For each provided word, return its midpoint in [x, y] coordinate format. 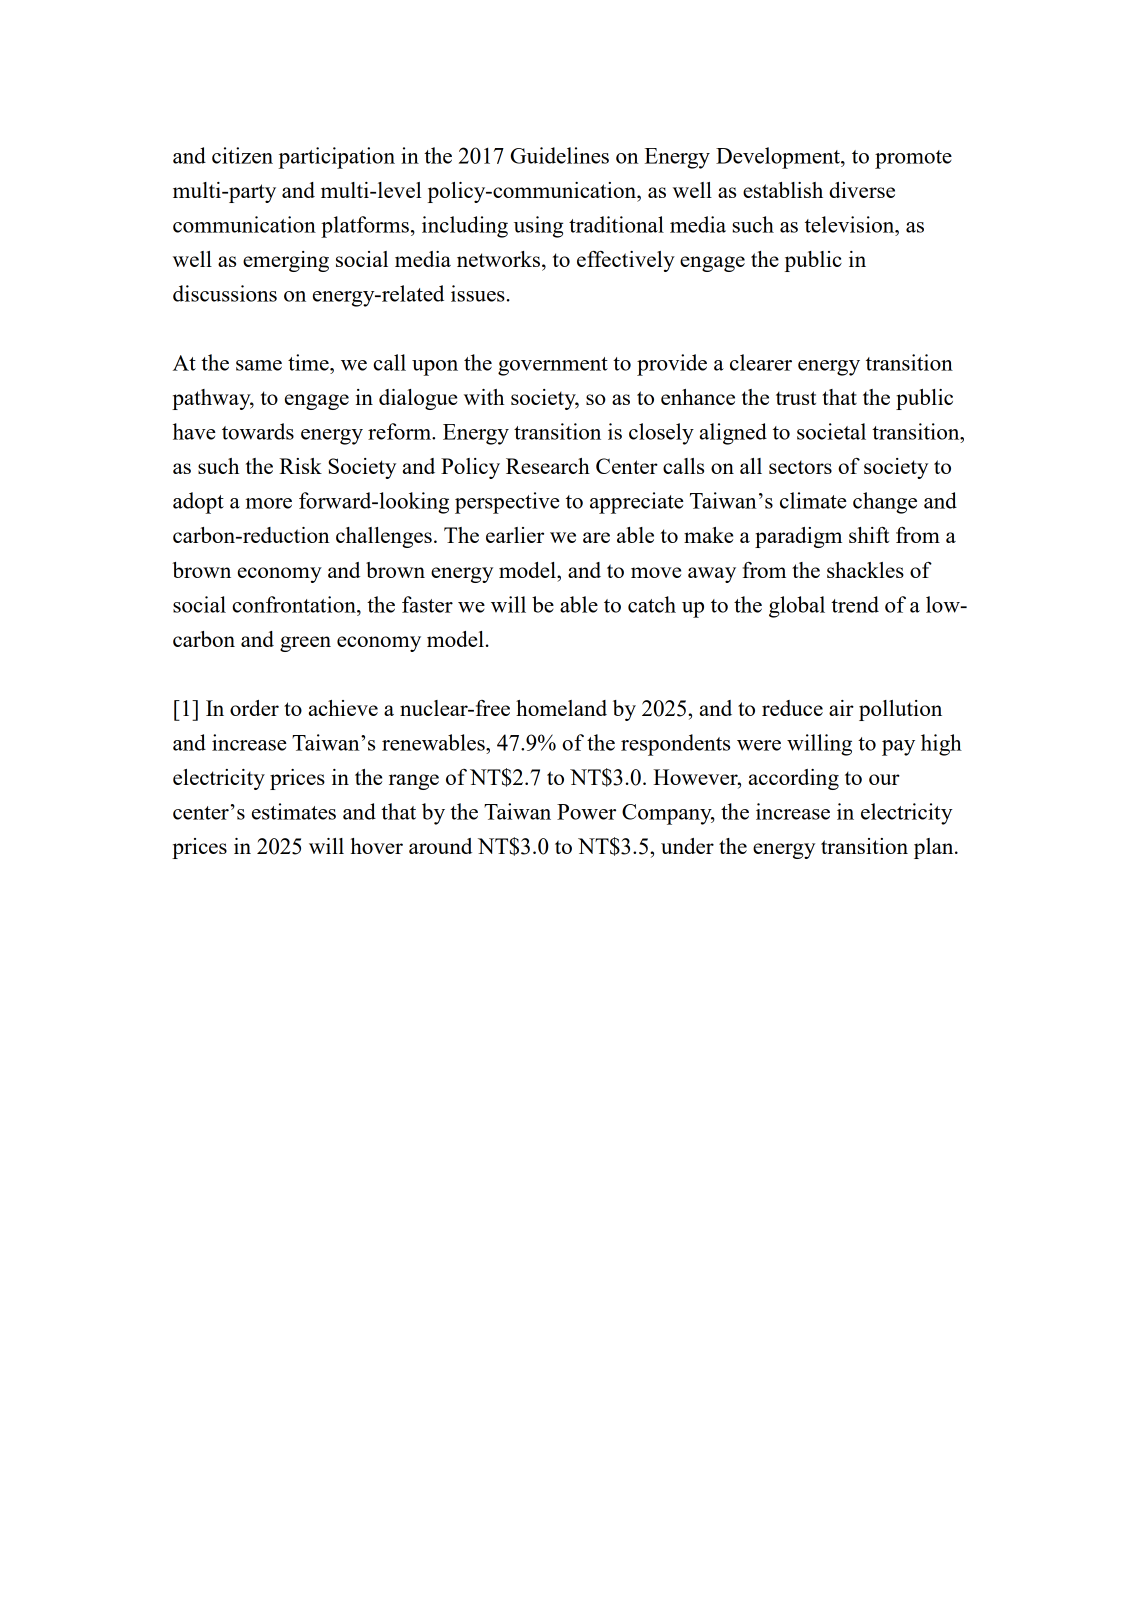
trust [796, 398]
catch [652, 604]
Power [586, 812]
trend [855, 604]
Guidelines [560, 155]
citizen [242, 155]
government [553, 366]
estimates [294, 811]
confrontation [295, 604]
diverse [862, 190]
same [259, 365]
